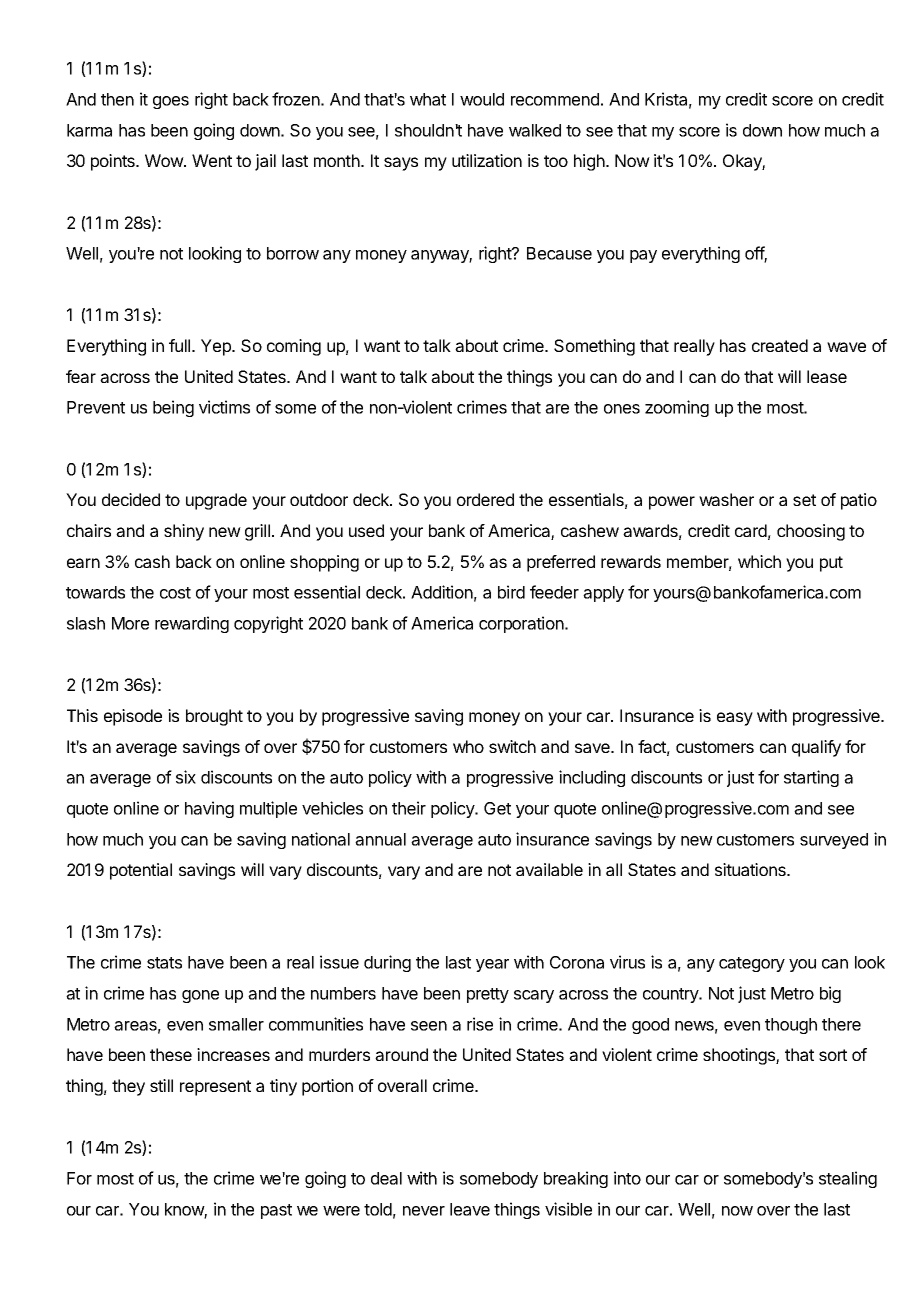 The width and height of the image is (924, 1308). Describe the element at coordinates (827, 376) in the image. I see `lease` at that location.
